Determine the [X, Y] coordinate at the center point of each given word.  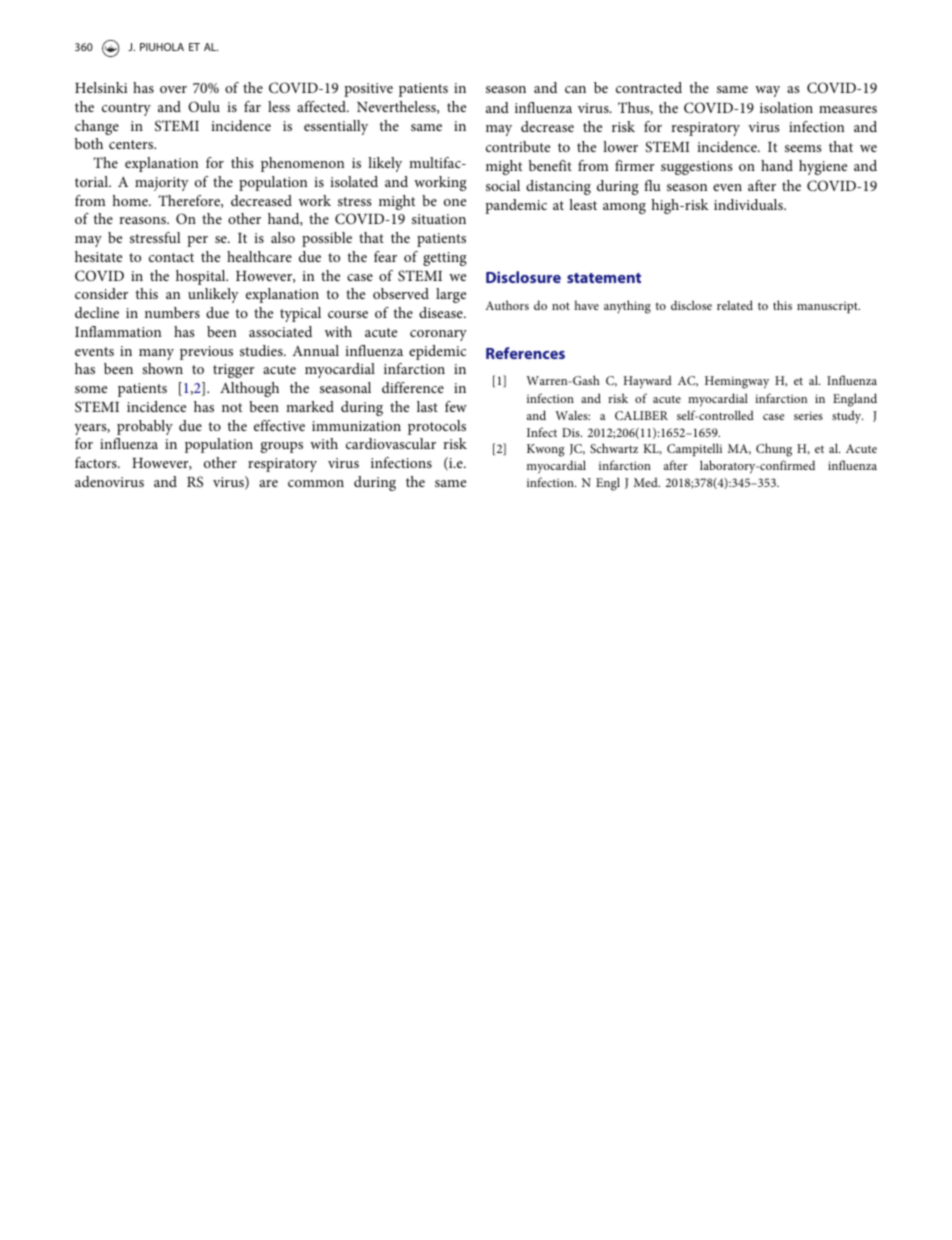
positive [368, 90]
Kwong [545, 450]
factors [97, 462]
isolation [786, 107]
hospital [202, 277]
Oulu [204, 106]
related [735, 305]
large [451, 295]
